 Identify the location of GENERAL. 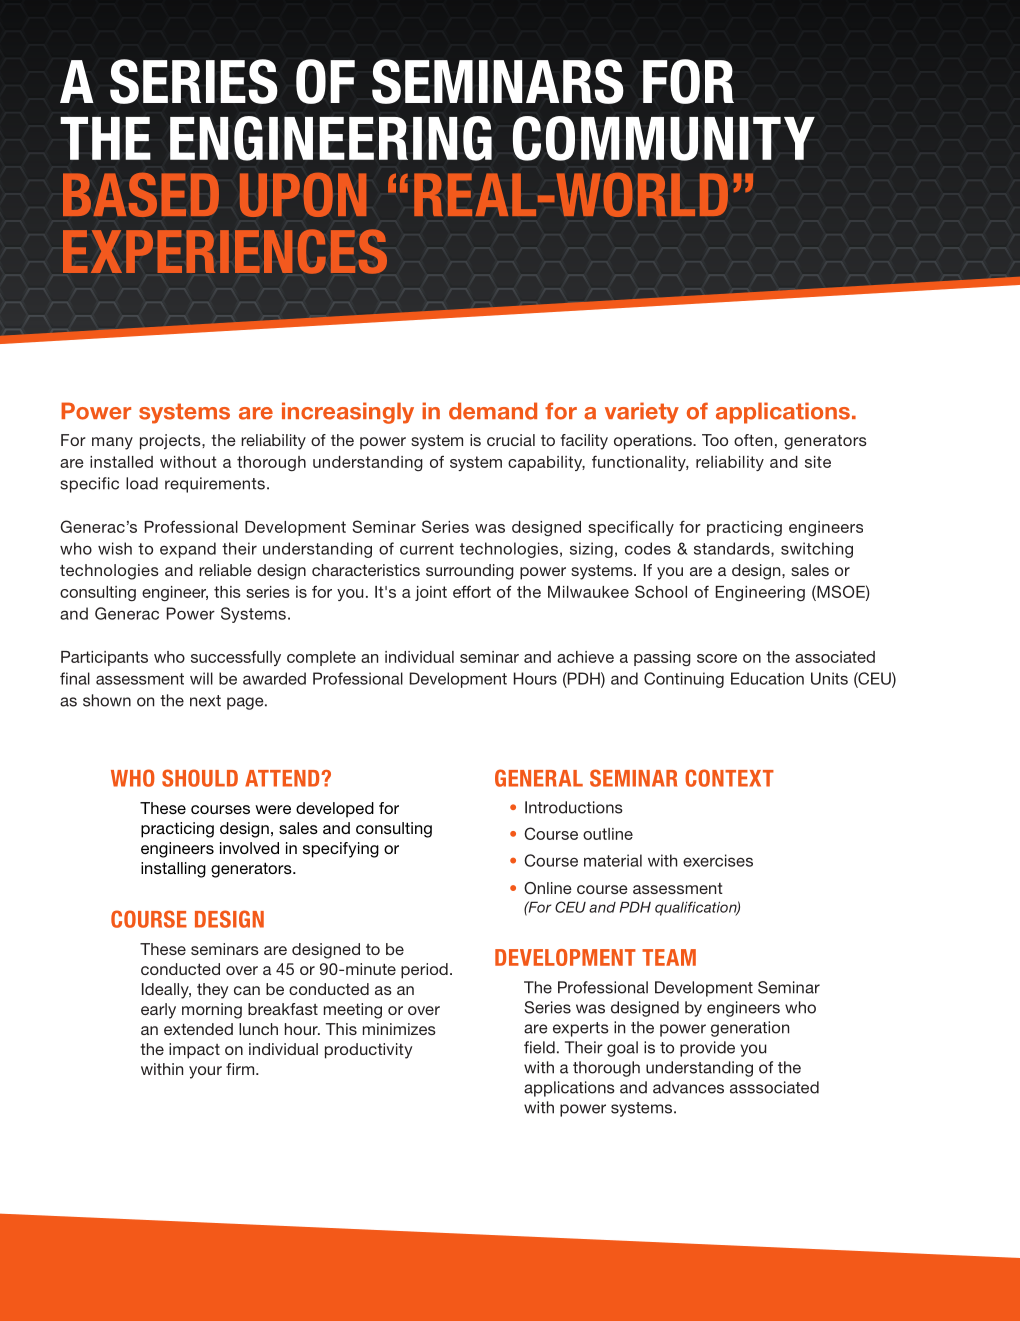
(539, 778).
